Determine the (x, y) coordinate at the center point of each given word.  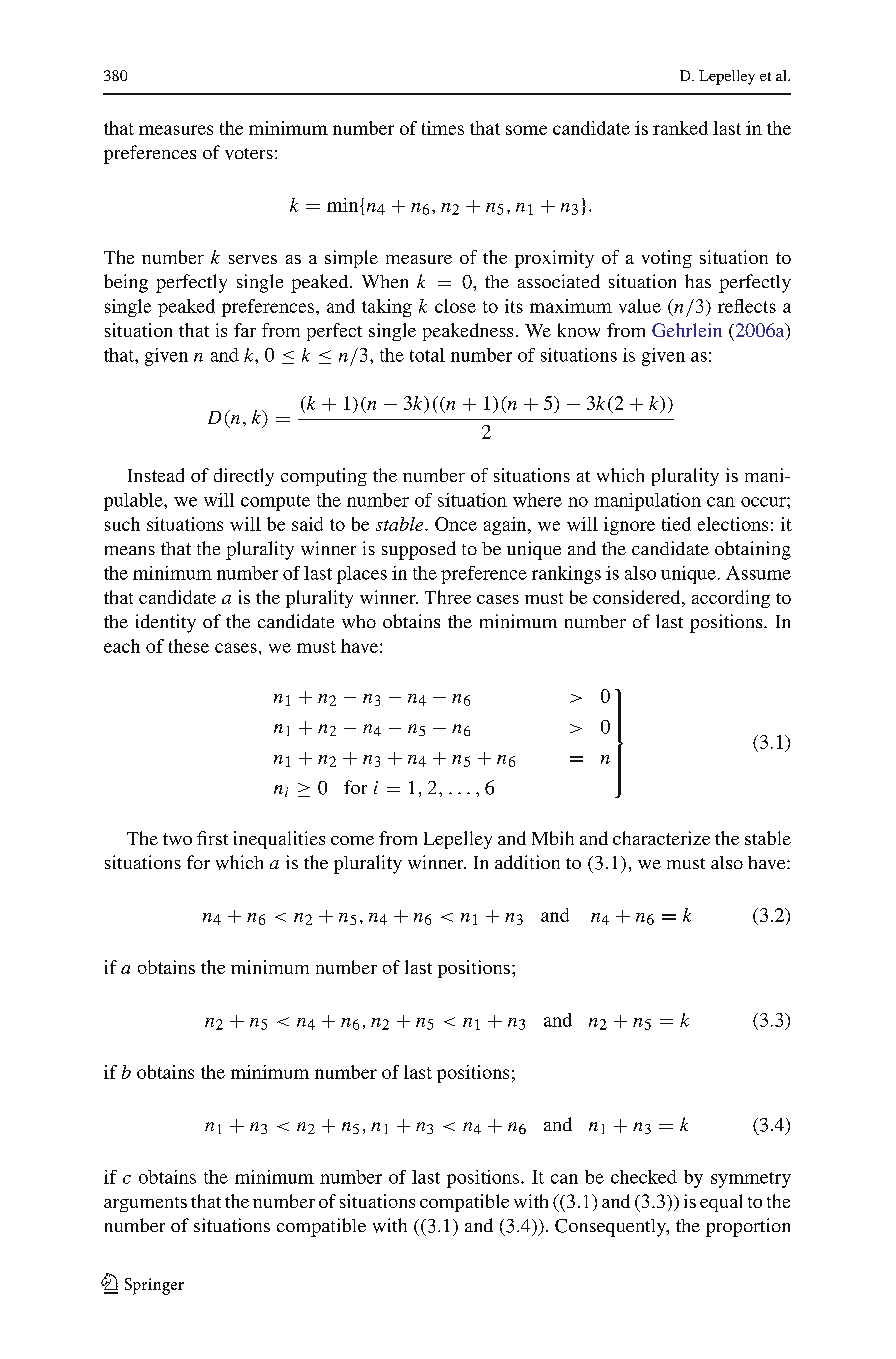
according (731, 599)
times (443, 128)
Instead (156, 475)
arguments (145, 1204)
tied (676, 524)
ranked (680, 128)
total (427, 355)
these (189, 646)
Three (448, 597)
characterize (661, 838)
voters (249, 154)
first (212, 838)
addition (527, 862)
